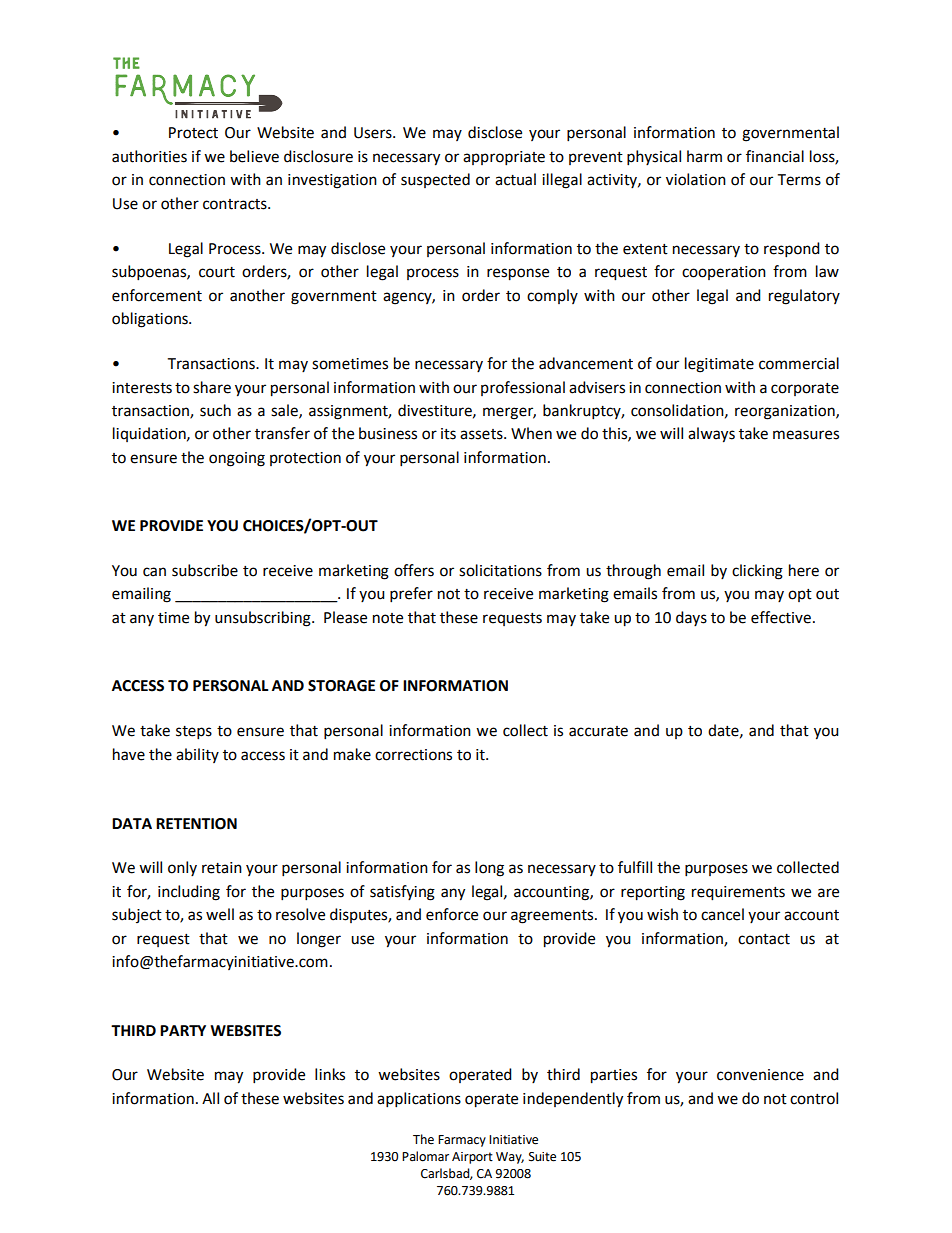 Image resolution: width=952 pixels, height=1233 pixels. What do you see at coordinates (781, 617) in the page?
I see `effective` at bounding box center [781, 617].
